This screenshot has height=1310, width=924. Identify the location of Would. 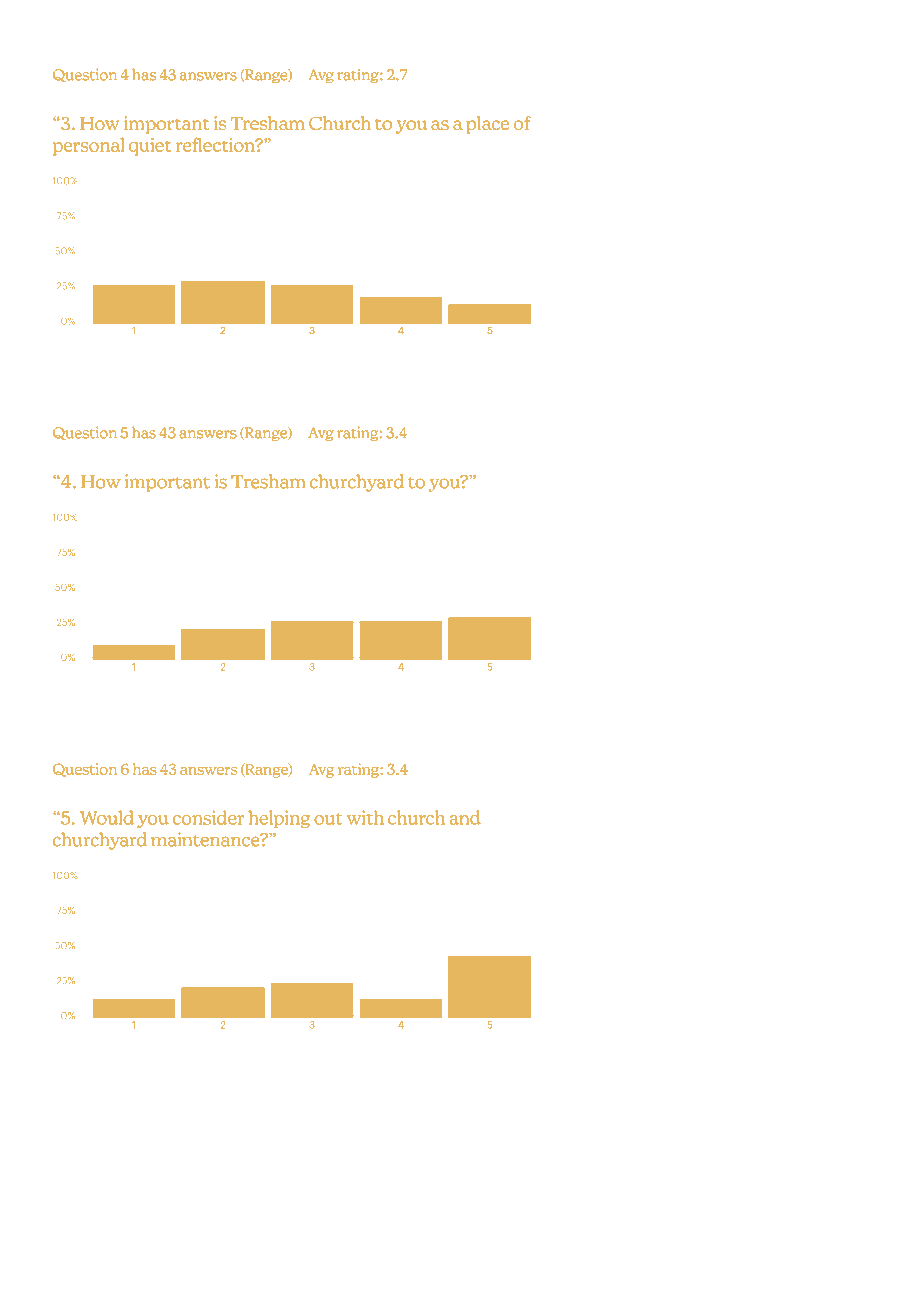
(107, 817).
